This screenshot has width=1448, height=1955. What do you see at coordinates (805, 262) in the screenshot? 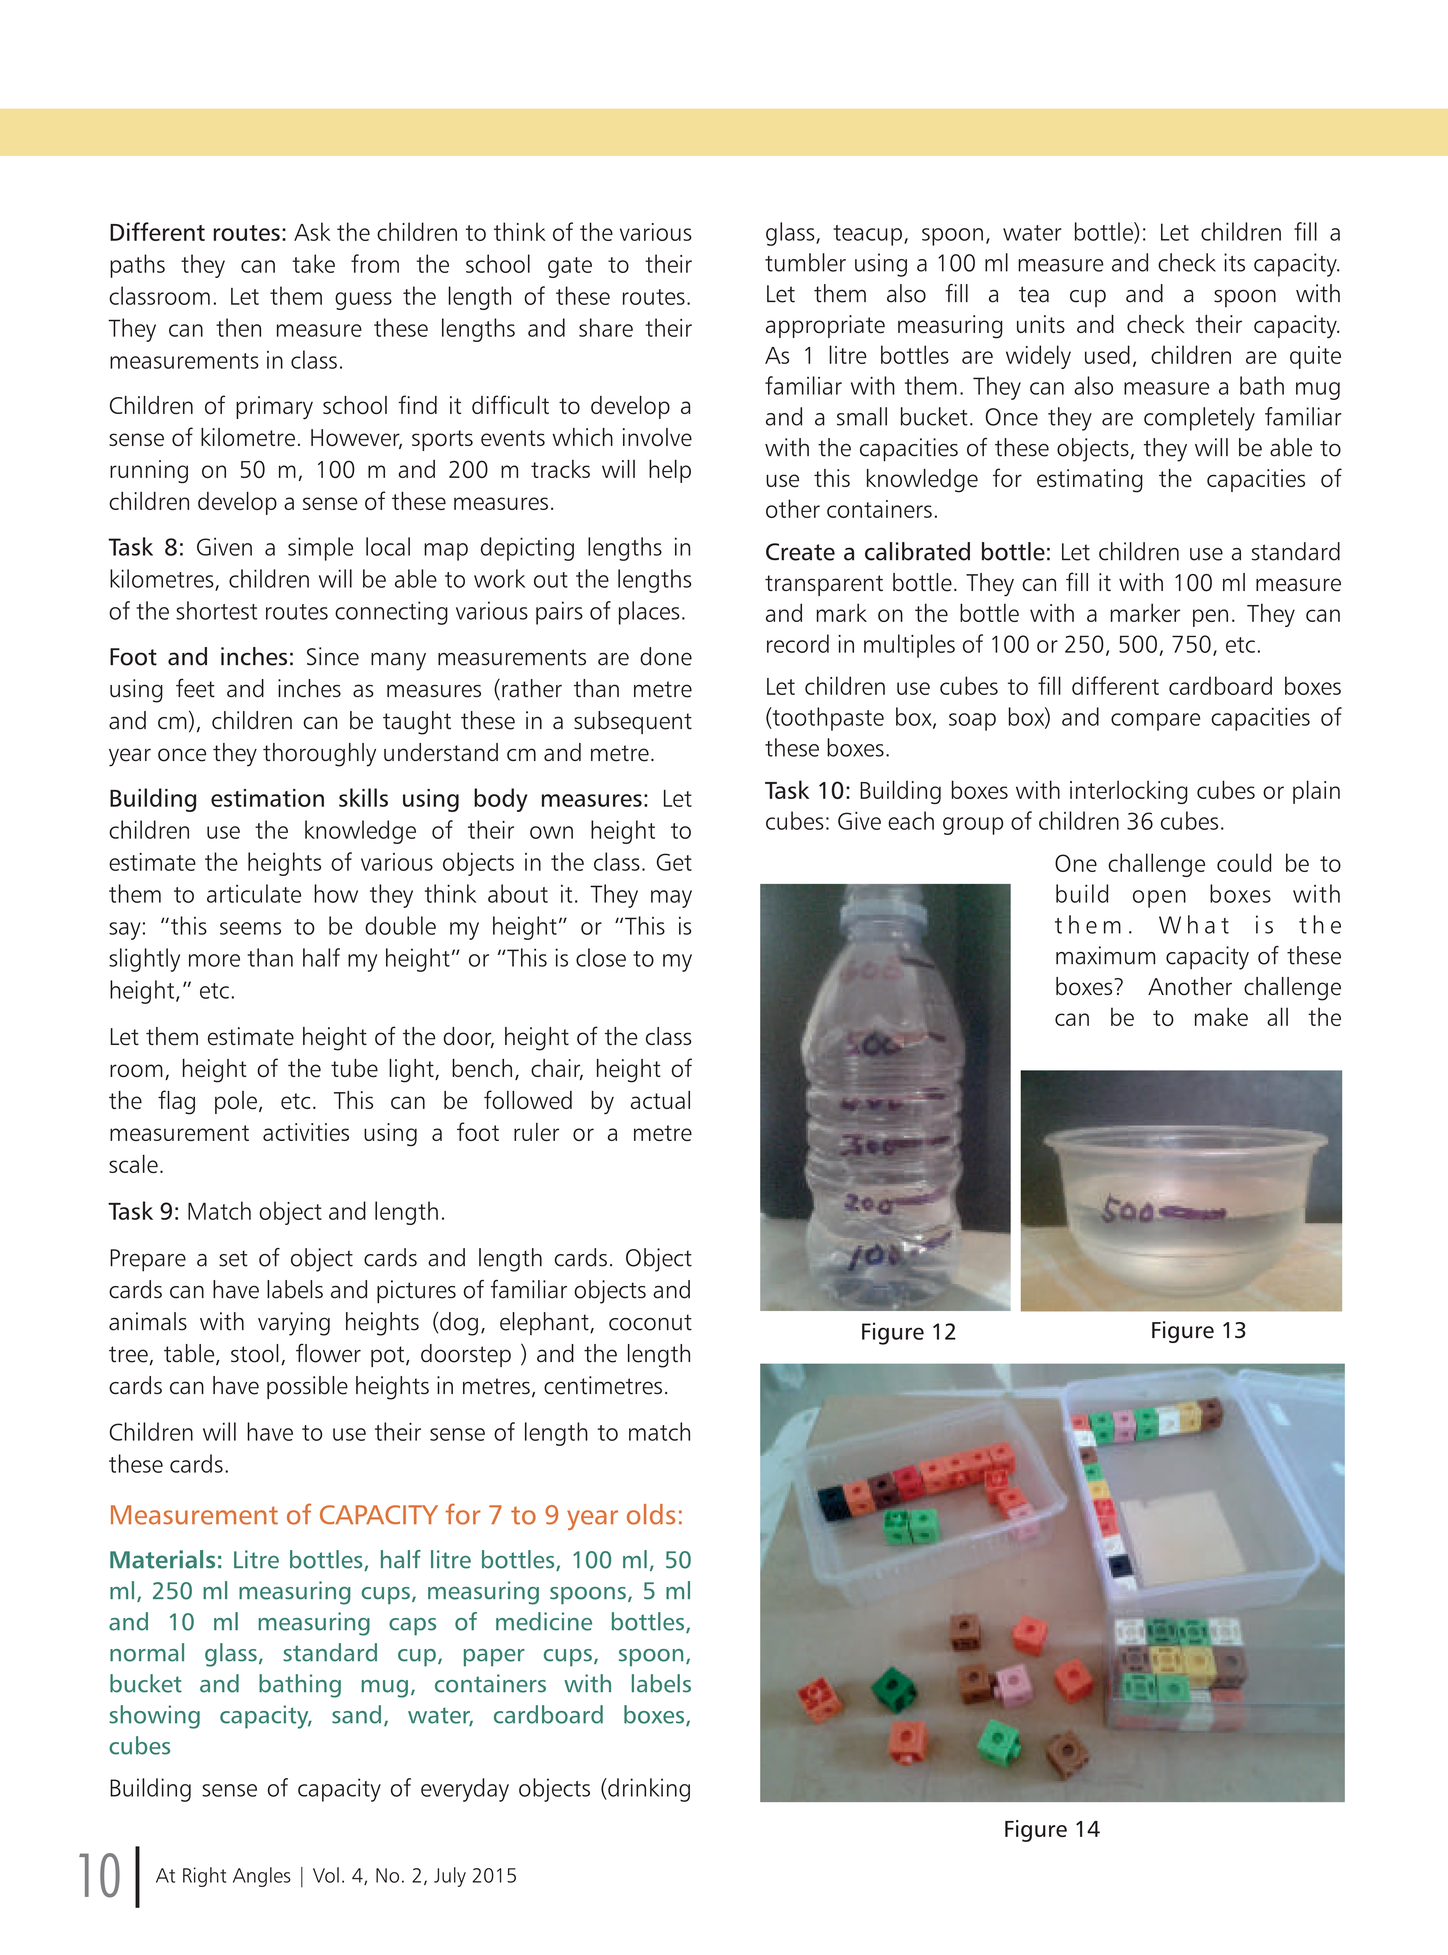
I see `tumbler` at bounding box center [805, 262].
